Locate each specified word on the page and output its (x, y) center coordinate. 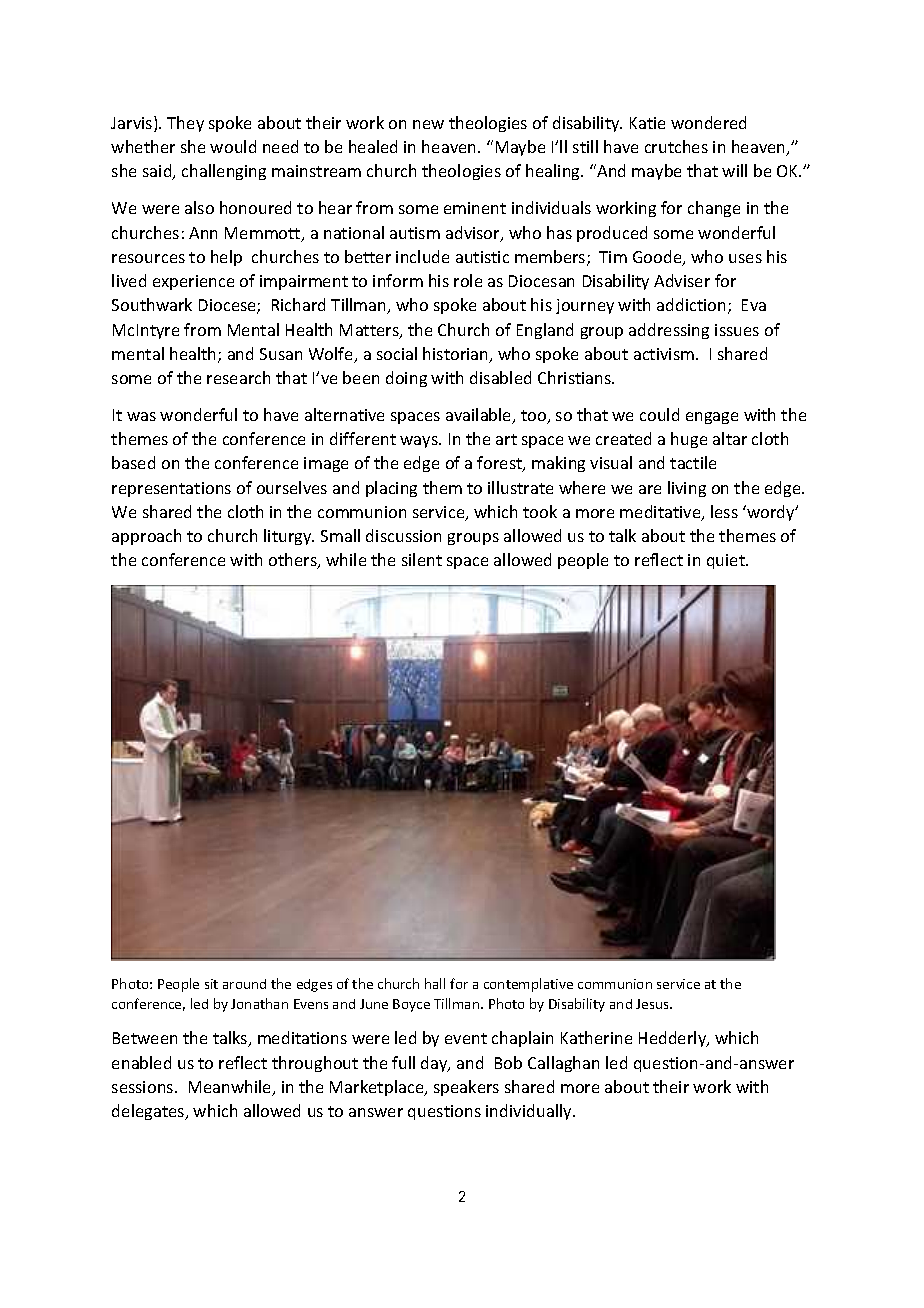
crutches (676, 146)
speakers (466, 1088)
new (428, 124)
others (294, 561)
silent (422, 559)
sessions (144, 1087)
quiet (727, 561)
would (233, 146)
